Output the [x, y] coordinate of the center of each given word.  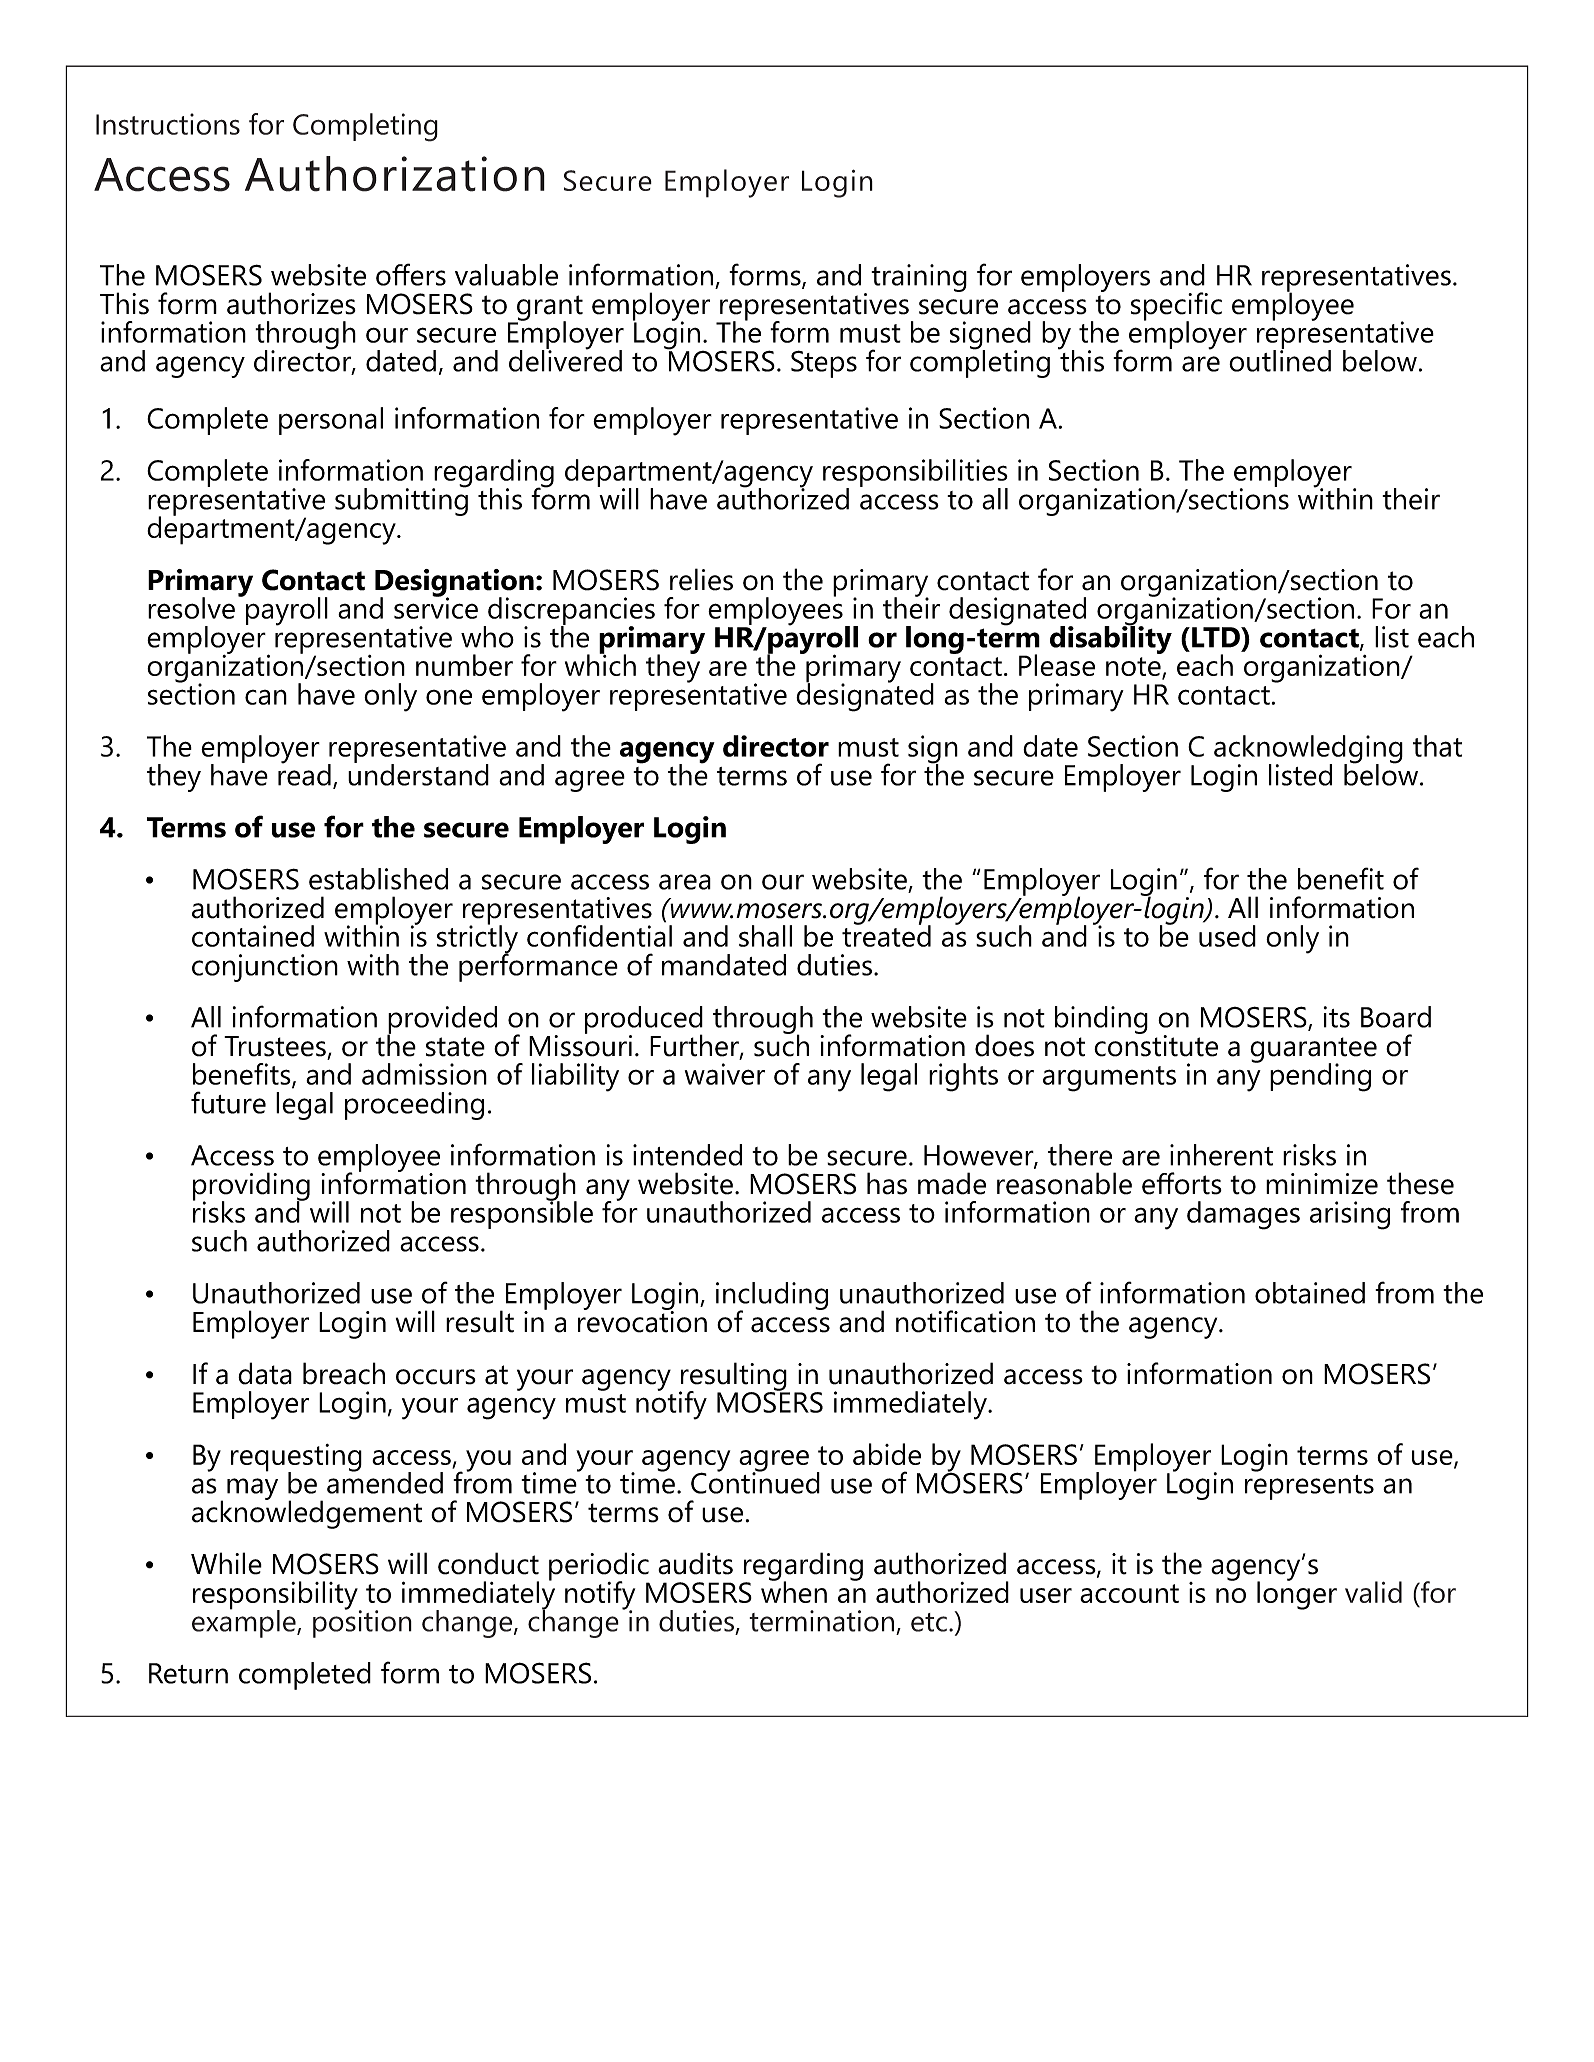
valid [1373, 1592]
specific [1176, 307]
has [887, 1183]
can [266, 697]
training [919, 278]
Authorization [395, 174]
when [794, 1591]
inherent [1221, 1155]
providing [251, 1187]
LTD [1217, 637]
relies [701, 579]
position [362, 1623]
